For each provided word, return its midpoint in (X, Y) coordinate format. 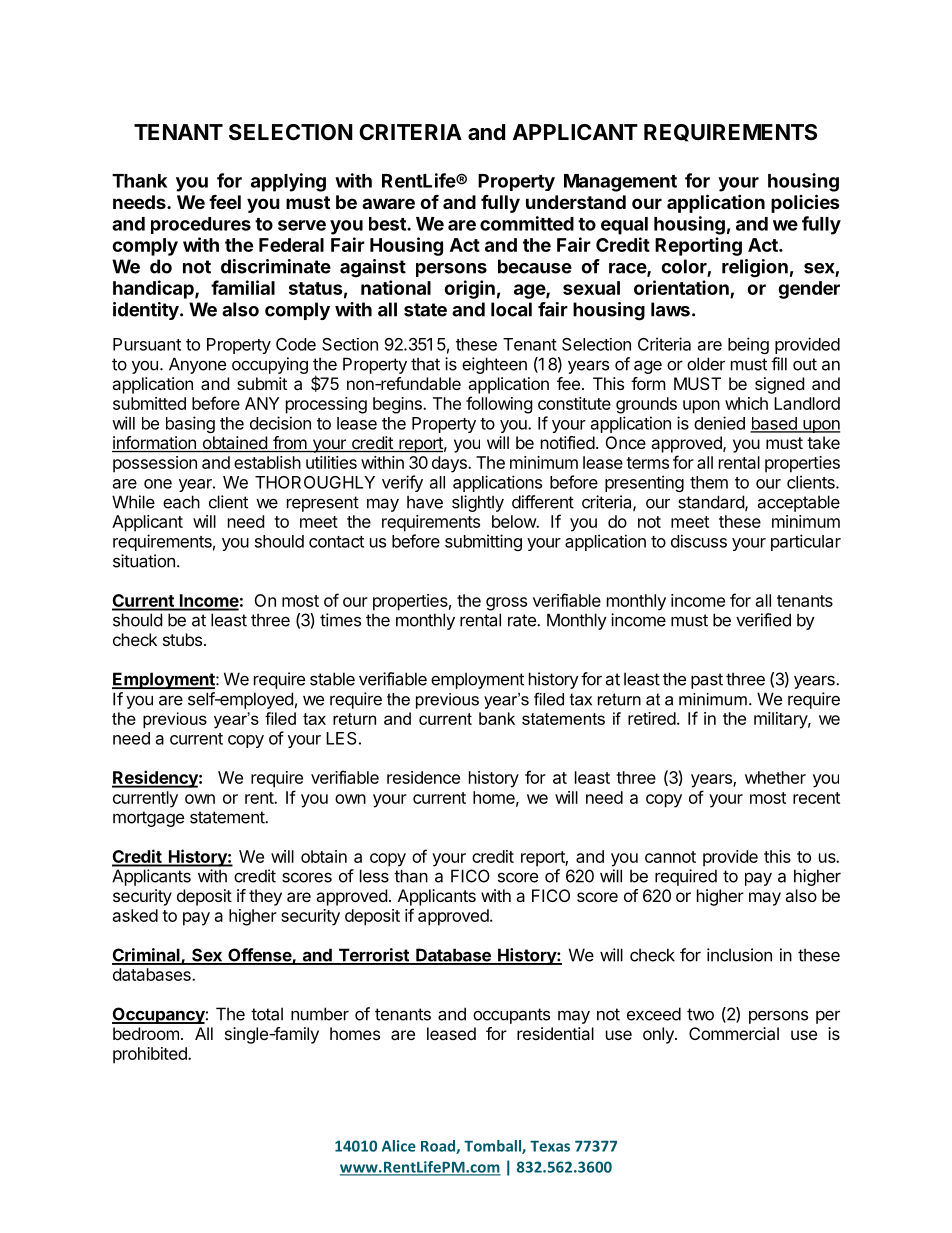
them (709, 482)
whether (775, 777)
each (181, 502)
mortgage (148, 819)
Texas (550, 1146)
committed (527, 223)
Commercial (734, 1033)
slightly (478, 503)
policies (805, 203)
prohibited (151, 1055)
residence (423, 777)
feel (225, 202)
